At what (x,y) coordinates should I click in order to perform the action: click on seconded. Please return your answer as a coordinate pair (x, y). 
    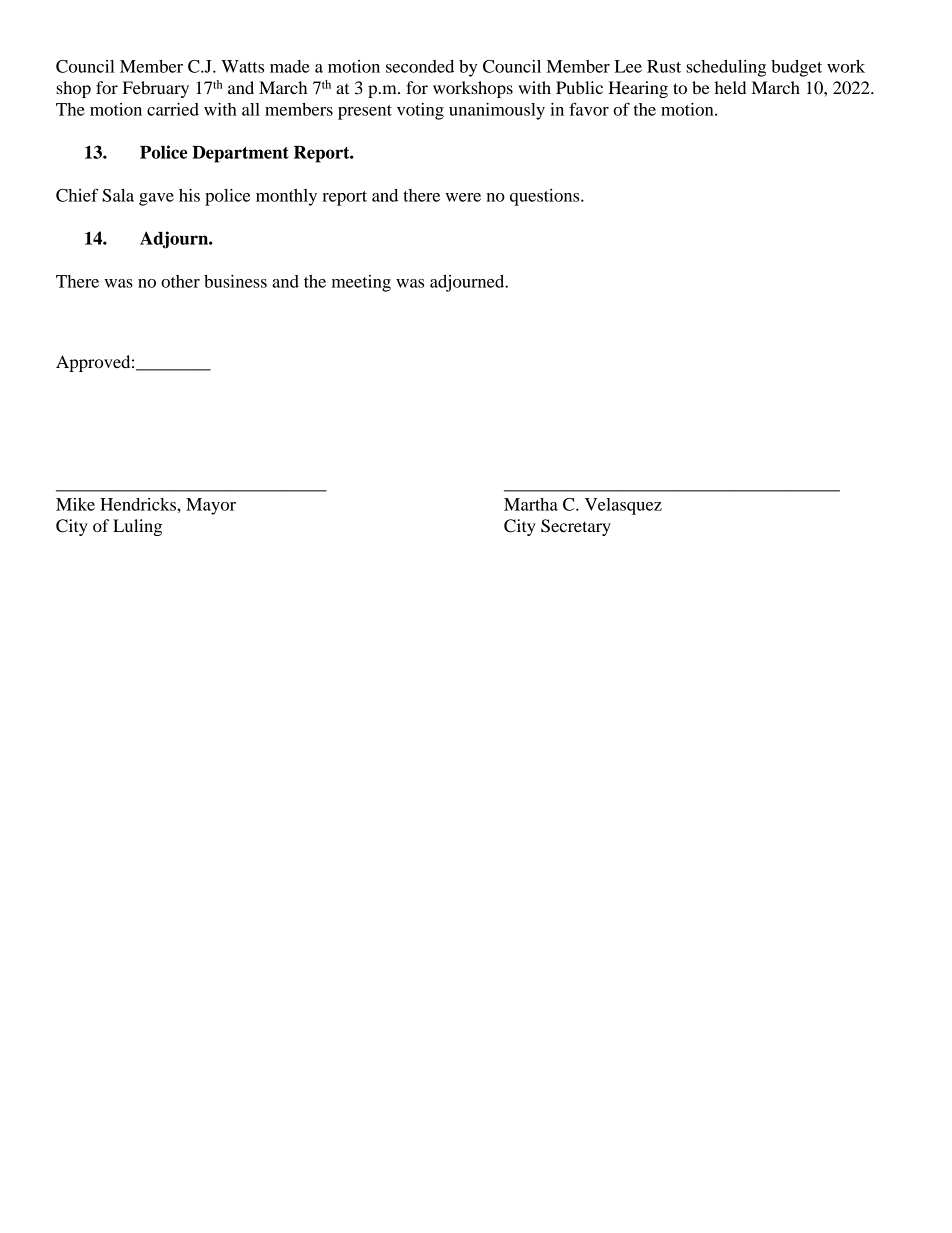
    Looking at the image, I should click on (420, 66).
